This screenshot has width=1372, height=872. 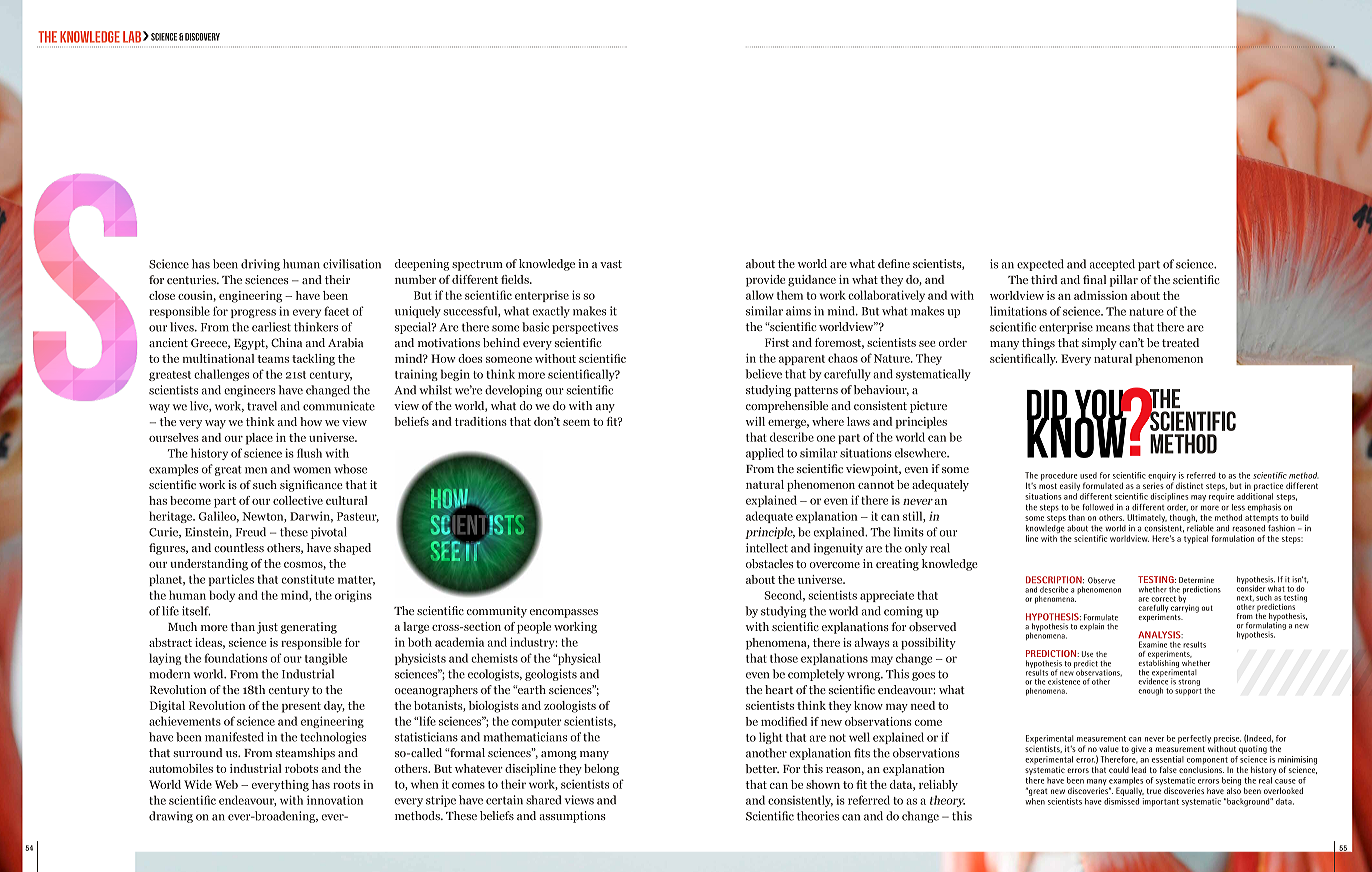 I want to click on driving, so click(x=260, y=265).
